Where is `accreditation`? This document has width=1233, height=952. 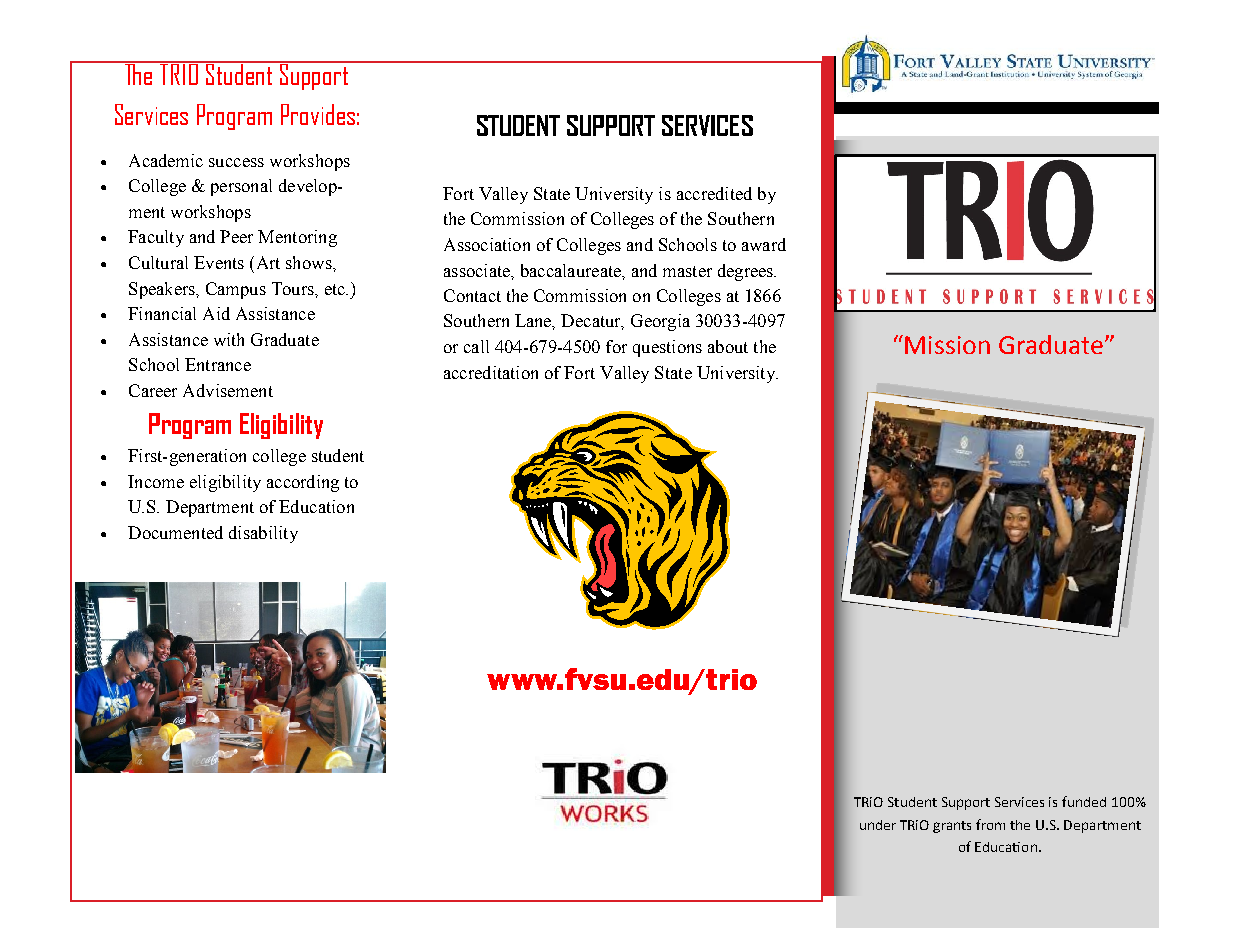 accreditation is located at coordinates (491, 372).
